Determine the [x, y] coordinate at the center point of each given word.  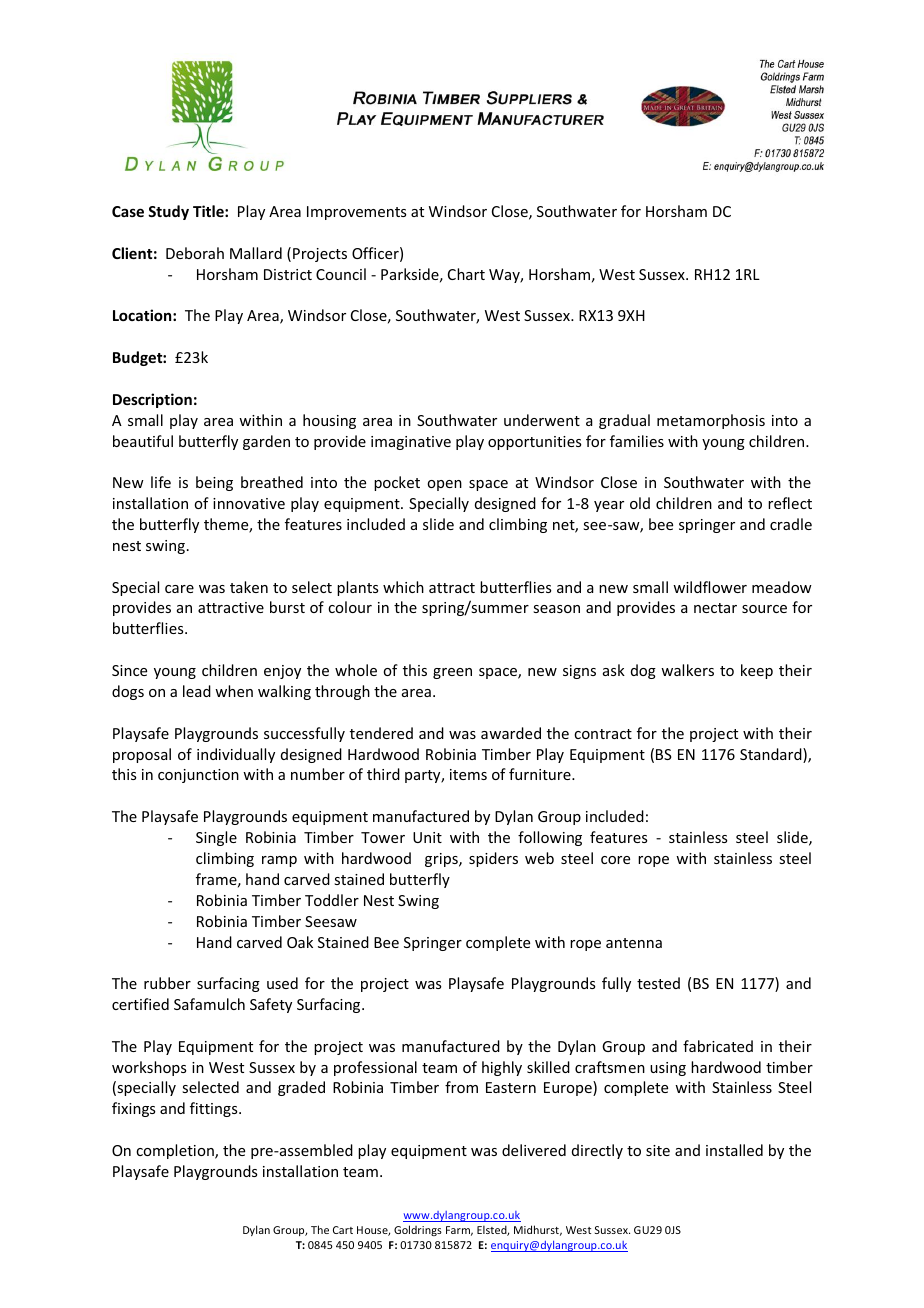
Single [216, 838]
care [179, 589]
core [615, 860]
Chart [466, 274]
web [539, 858]
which [403, 587]
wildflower [710, 587]
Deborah [195, 253]
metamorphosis [711, 421]
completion [176, 1151]
